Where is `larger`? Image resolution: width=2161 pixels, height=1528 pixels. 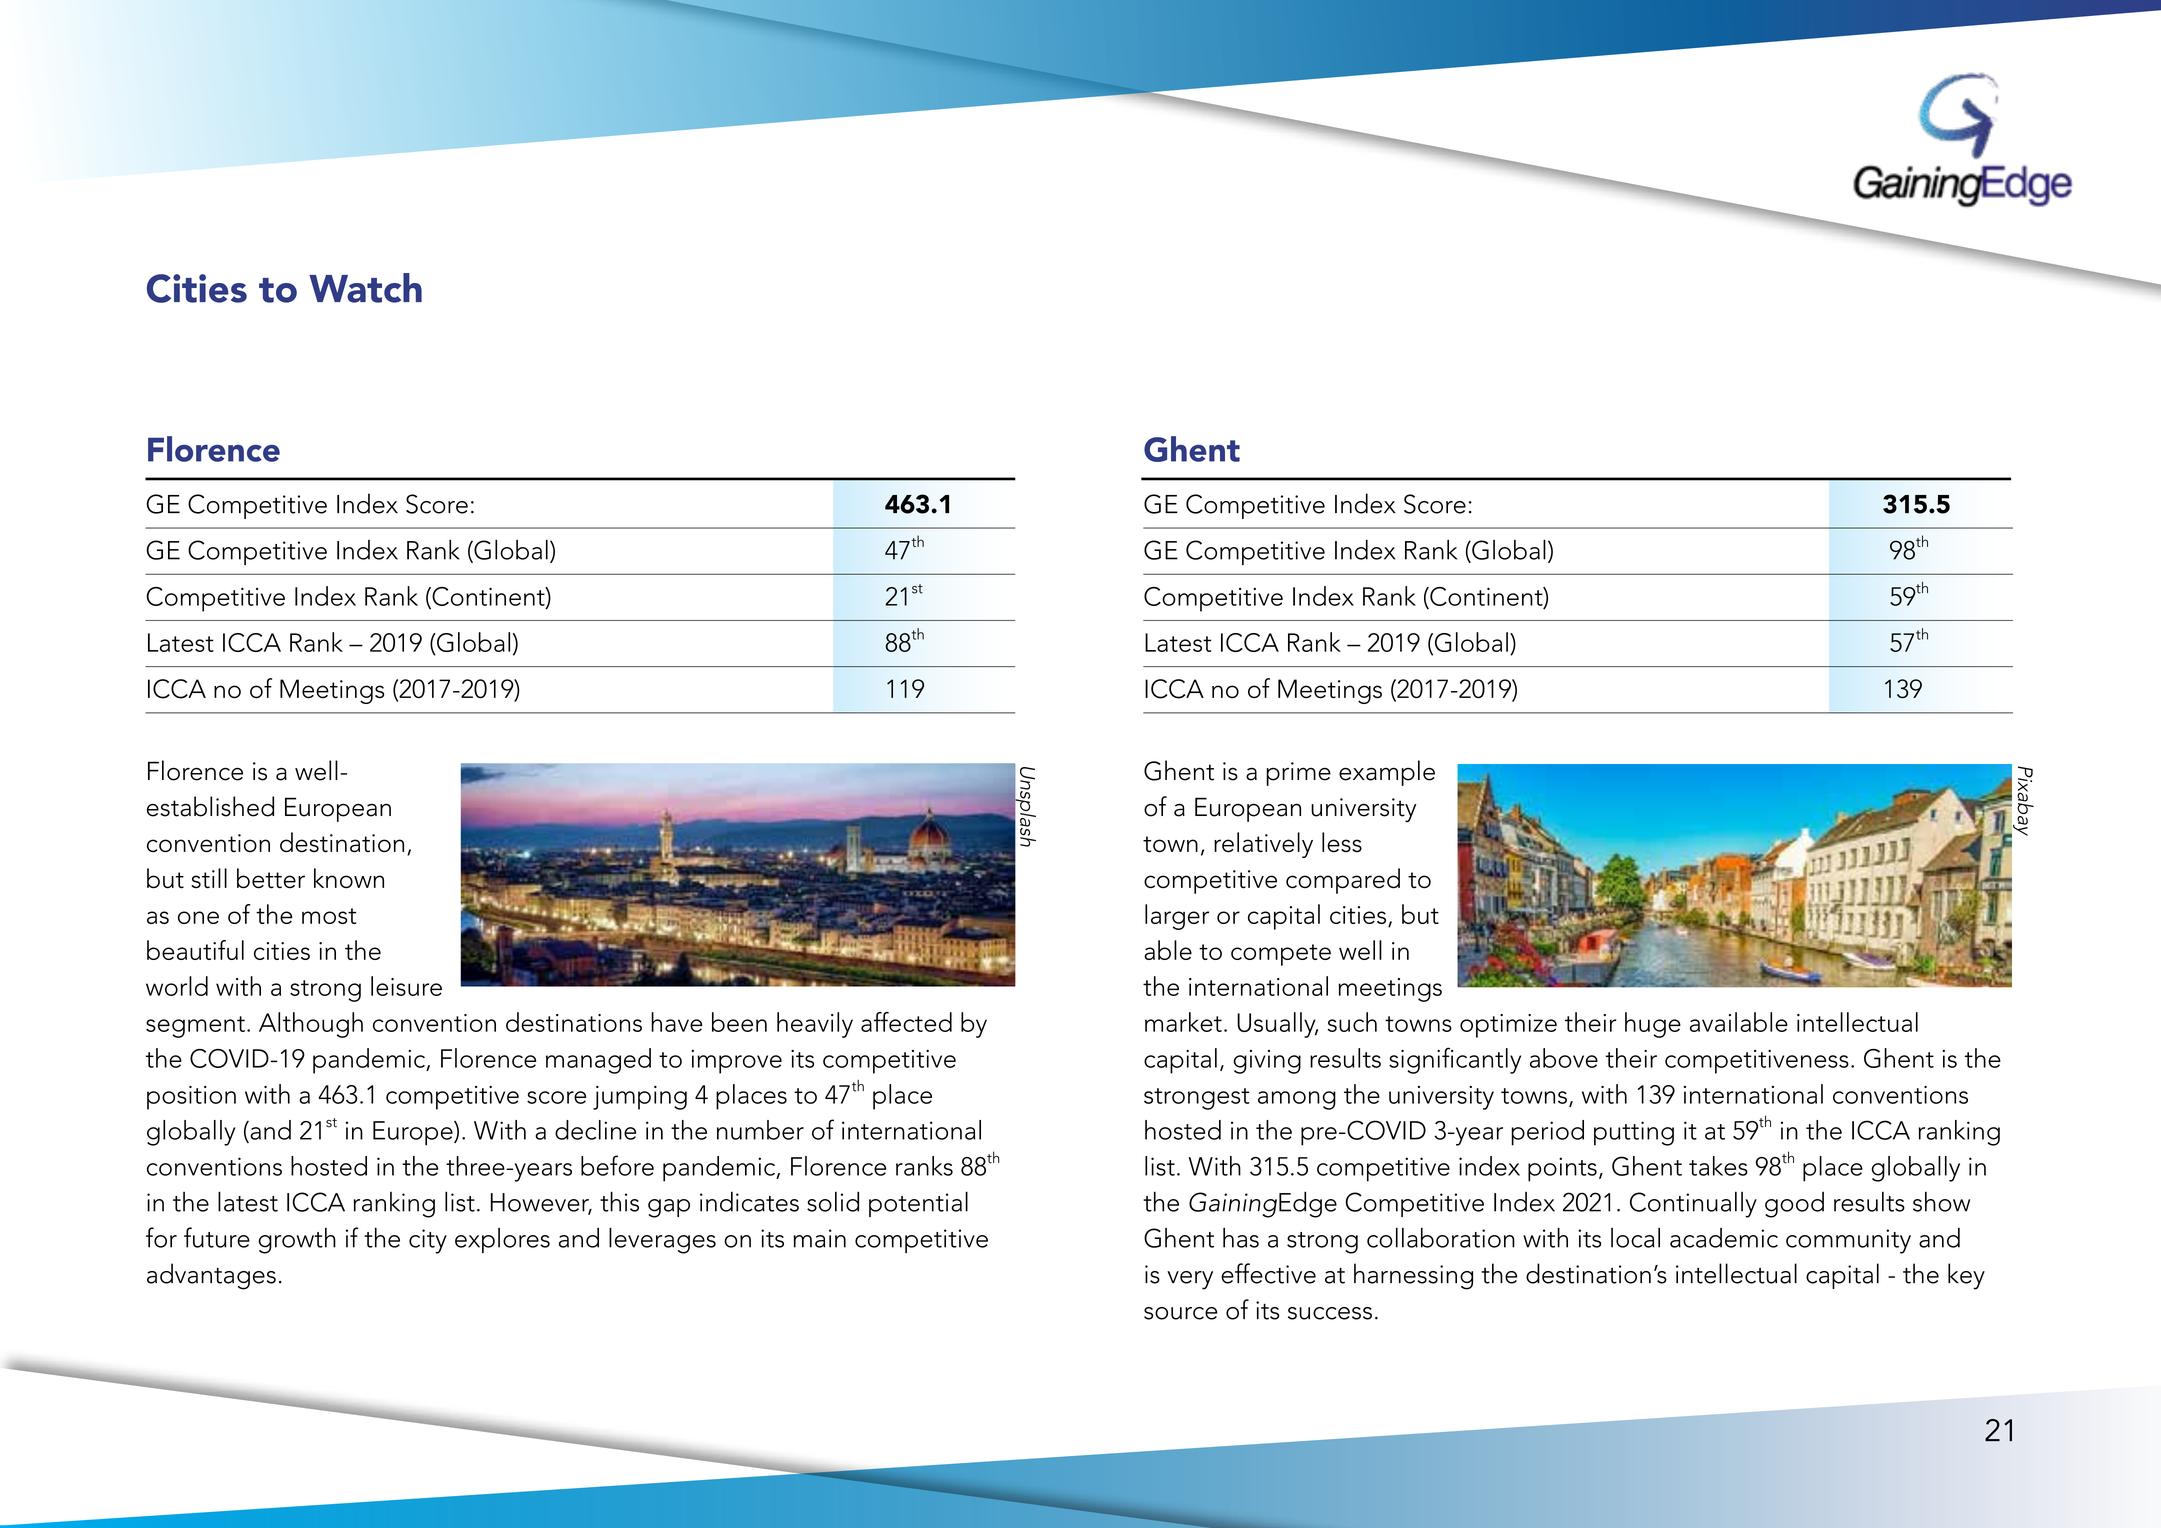 larger is located at coordinates (1177, 917).
